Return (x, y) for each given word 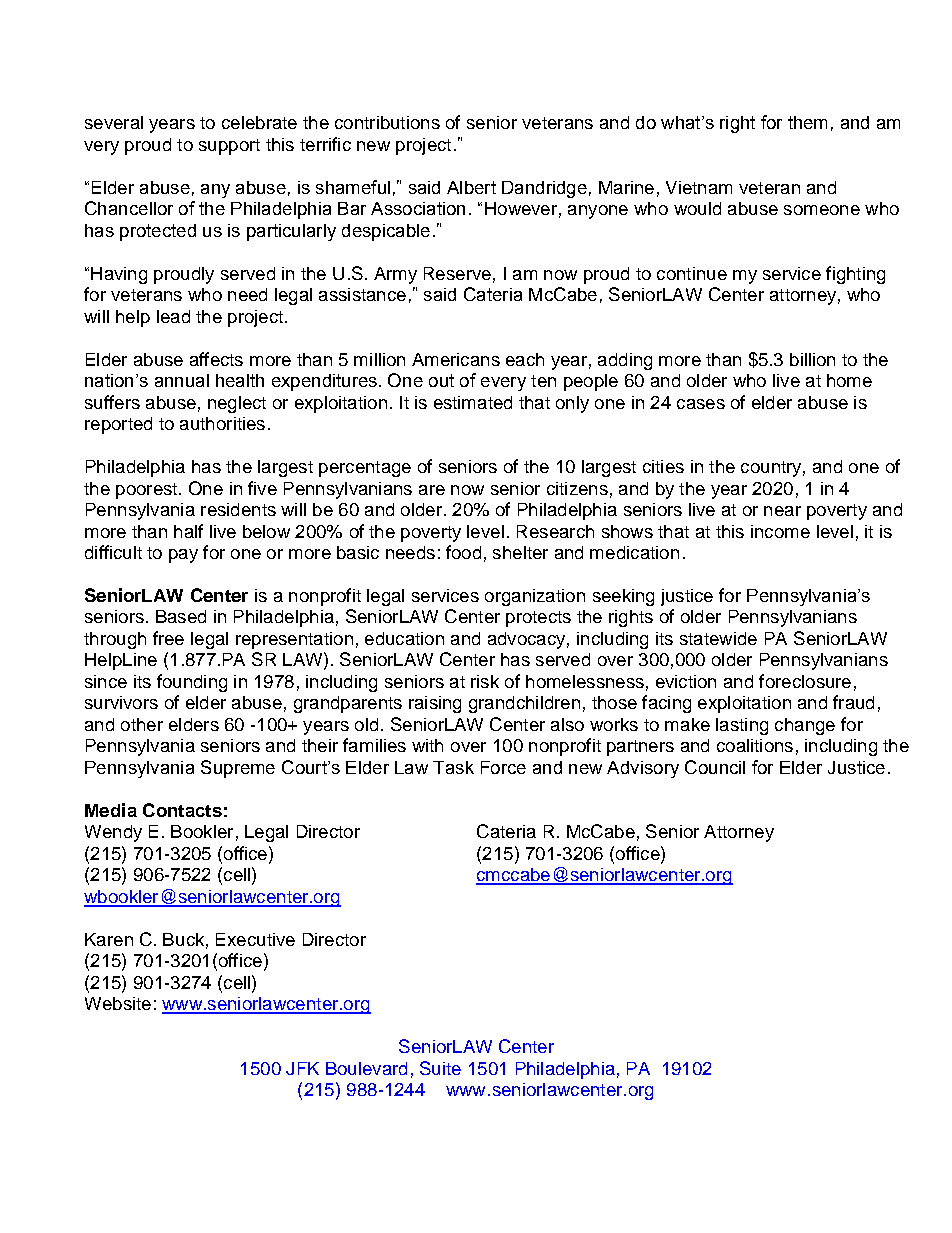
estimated (473, 402)
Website (118, 1003)
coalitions (755, 745)
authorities (222, 423)
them (807, 122)
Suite (440, 1068)
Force (503, 767)
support (229, 147)
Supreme (238, 769)
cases (701, 404)
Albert (471, 187)
